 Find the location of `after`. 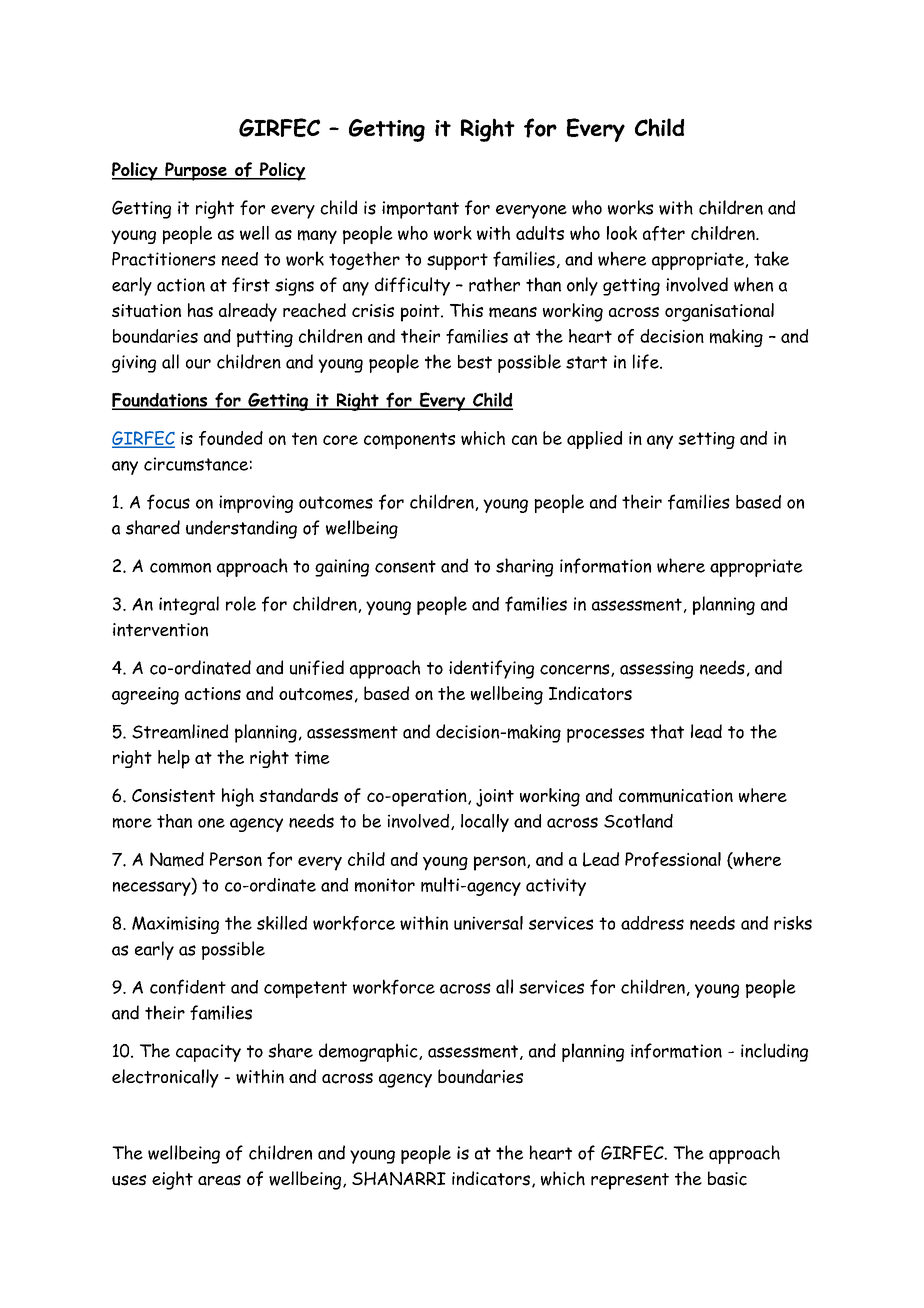

after is located at coordinates (664, 233).
